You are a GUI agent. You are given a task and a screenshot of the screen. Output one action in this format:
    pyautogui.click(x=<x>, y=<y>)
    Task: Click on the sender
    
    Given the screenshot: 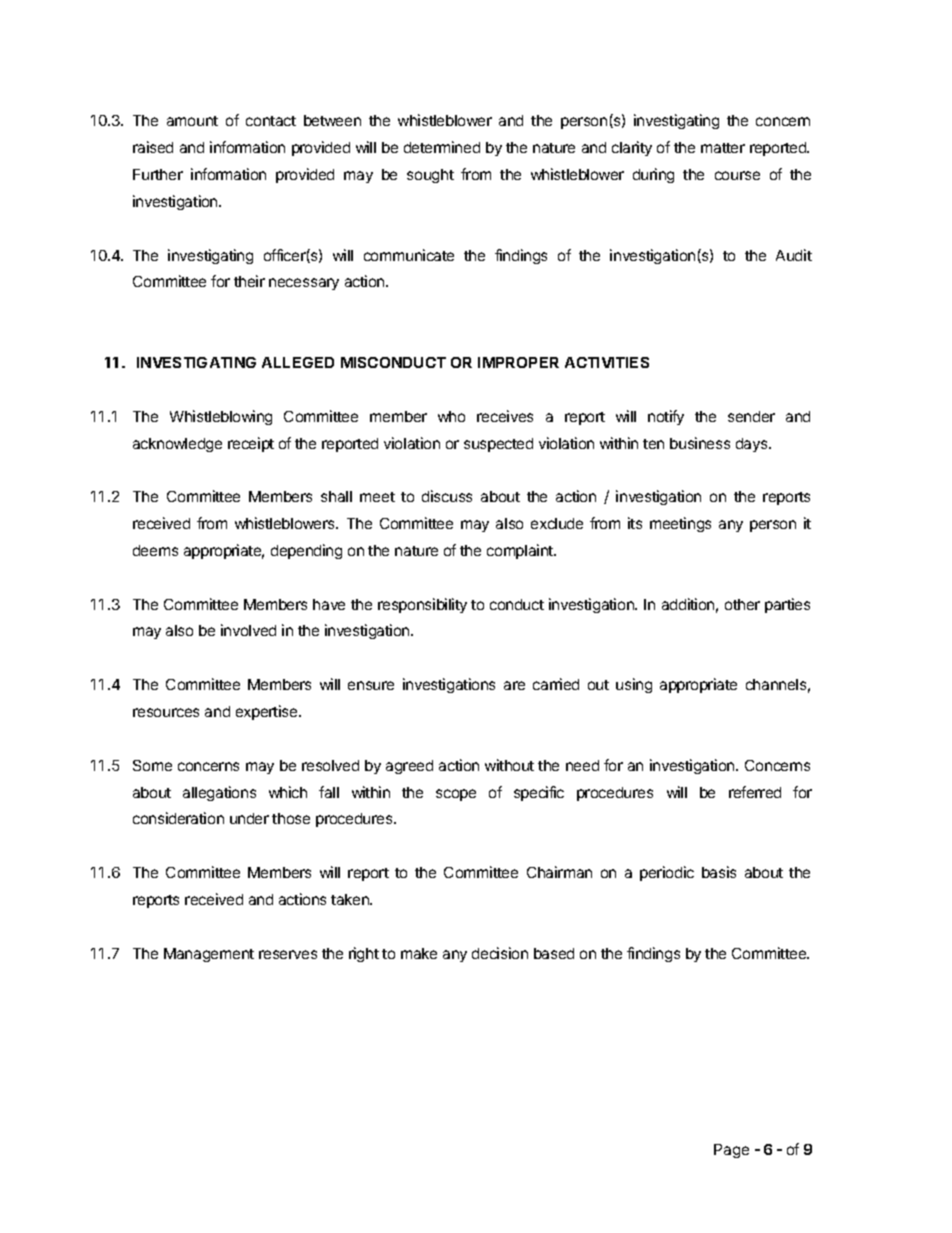 What is the action you would take?
    pyautogui.click(x=751, y=416)
